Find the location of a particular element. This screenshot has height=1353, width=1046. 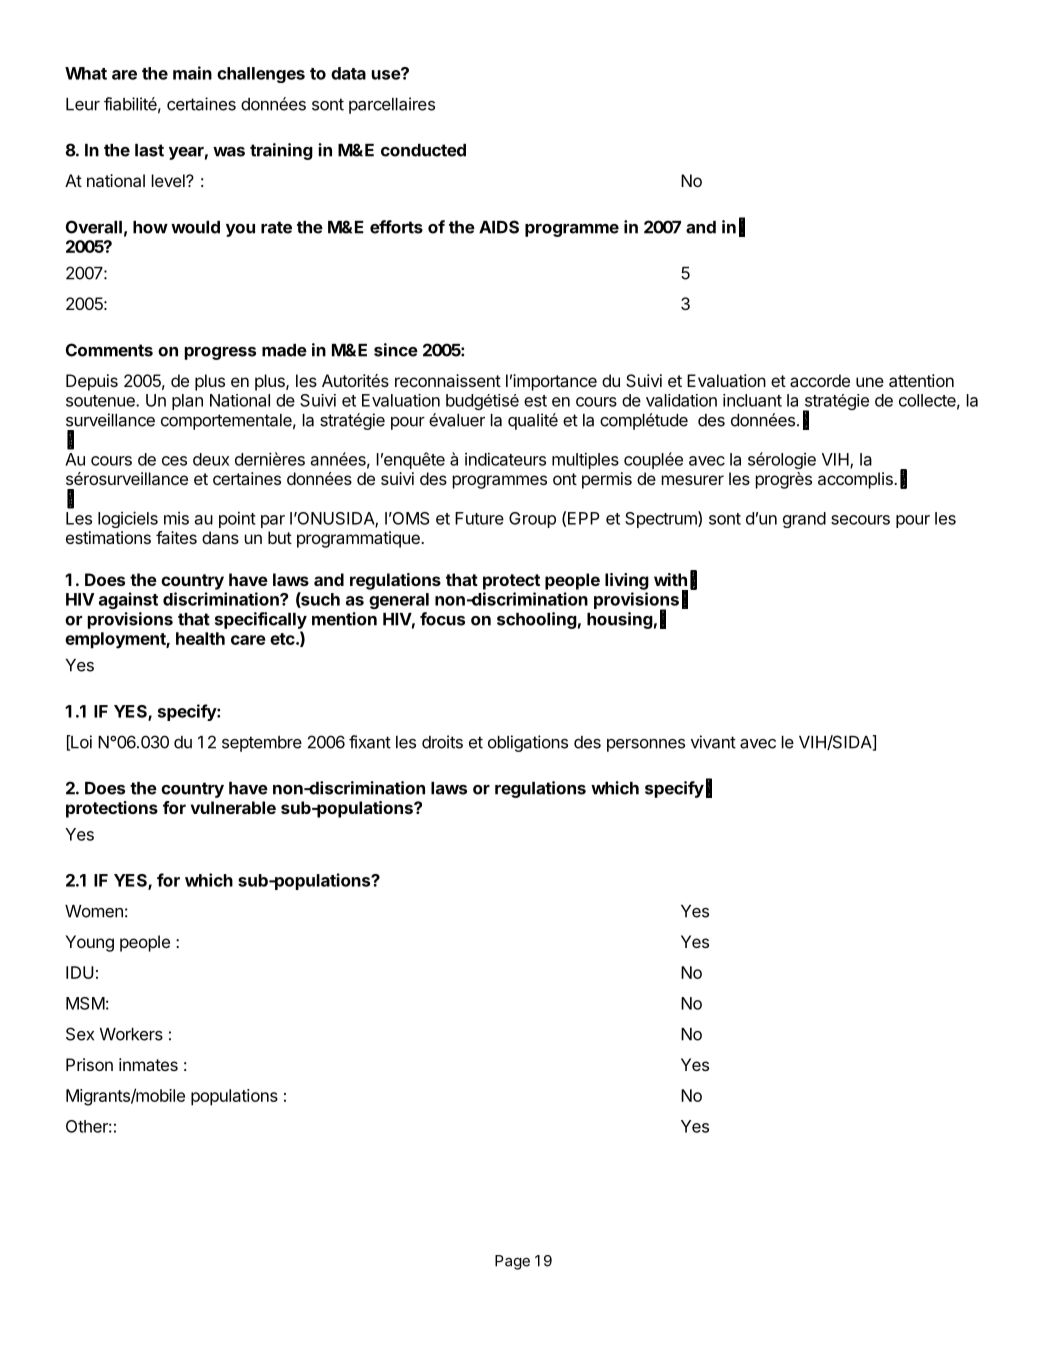

vivant is located at coordinates (713, 742).
